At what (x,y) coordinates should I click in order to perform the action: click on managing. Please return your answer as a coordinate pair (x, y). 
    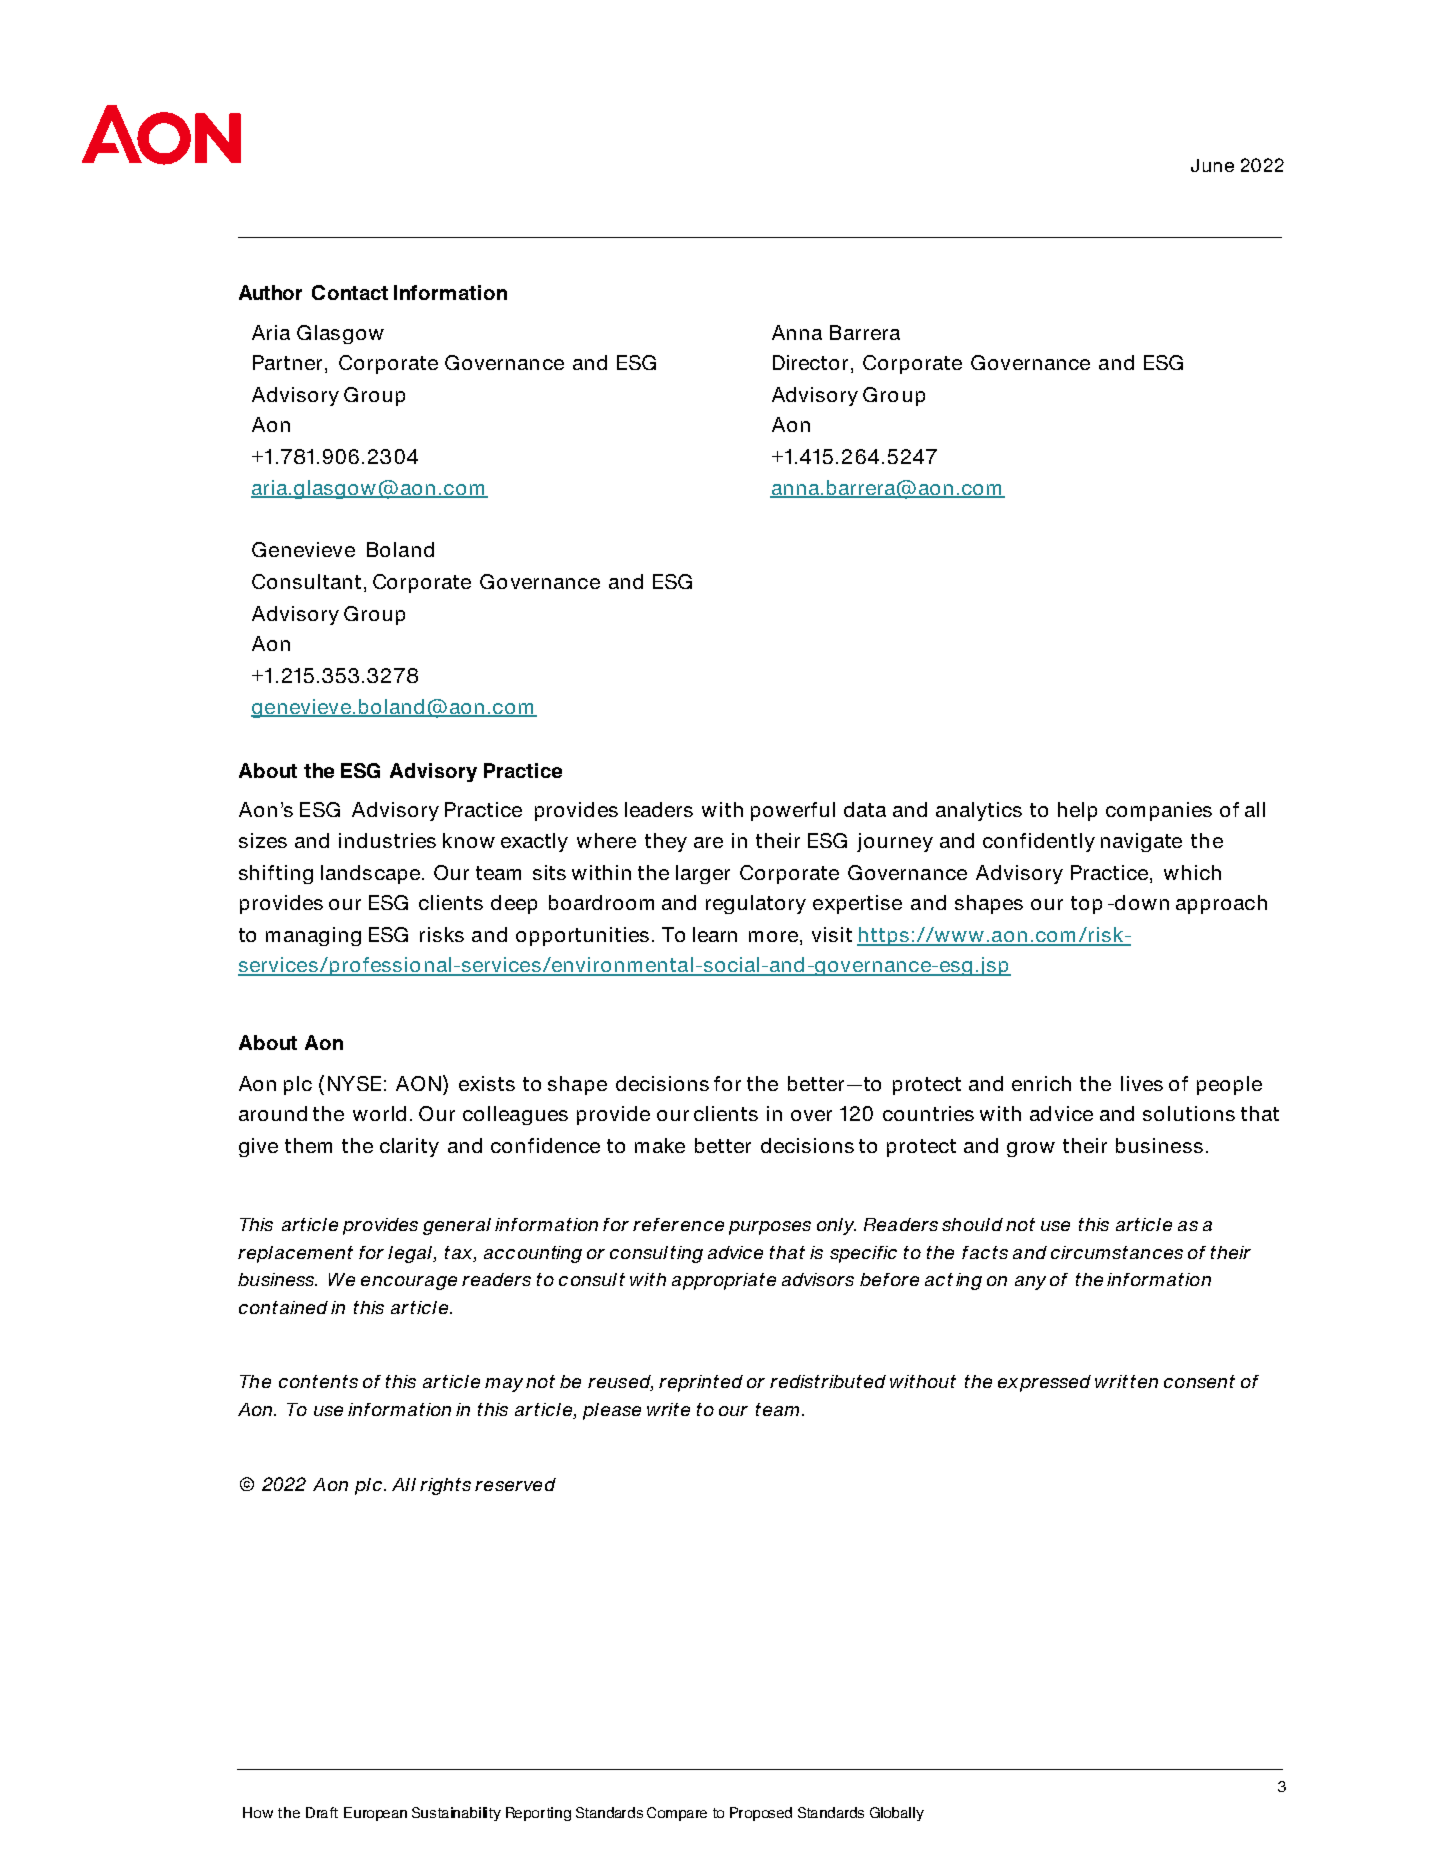
    Looking at the image, I should click on (313, 936).
